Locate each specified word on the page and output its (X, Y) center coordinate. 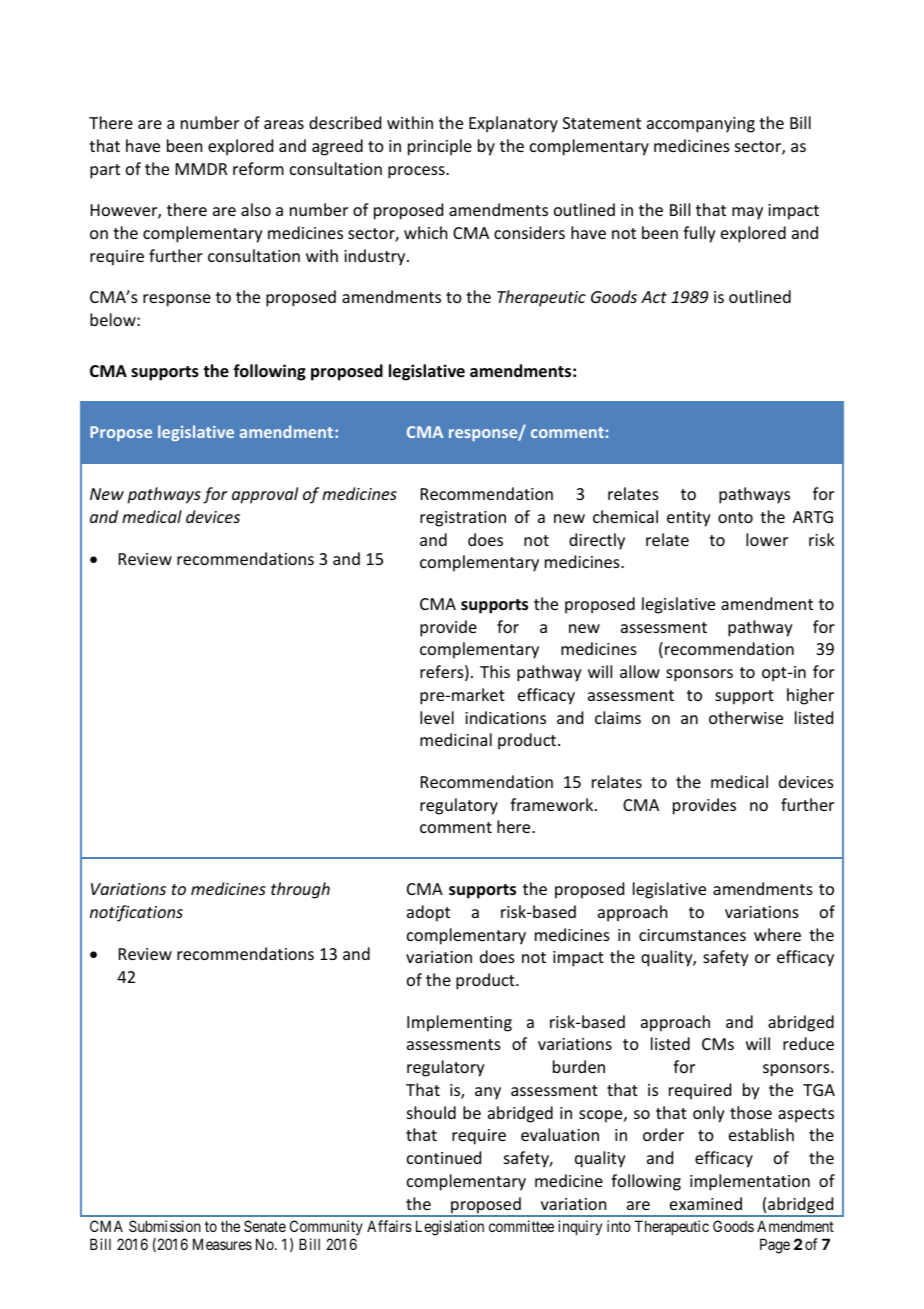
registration (463, 519)
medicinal (456, 739)
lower (767, 539)
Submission (165, 1226)
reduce (808, 1043)
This (495, 671)
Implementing (459, 1023)
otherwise (746, 717)
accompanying (701, 125)
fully (699, 234)
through (300, 890)
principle (440, 147)
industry (376, 257)
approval (265, 495)
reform (258, 168)
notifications (136, 913)
